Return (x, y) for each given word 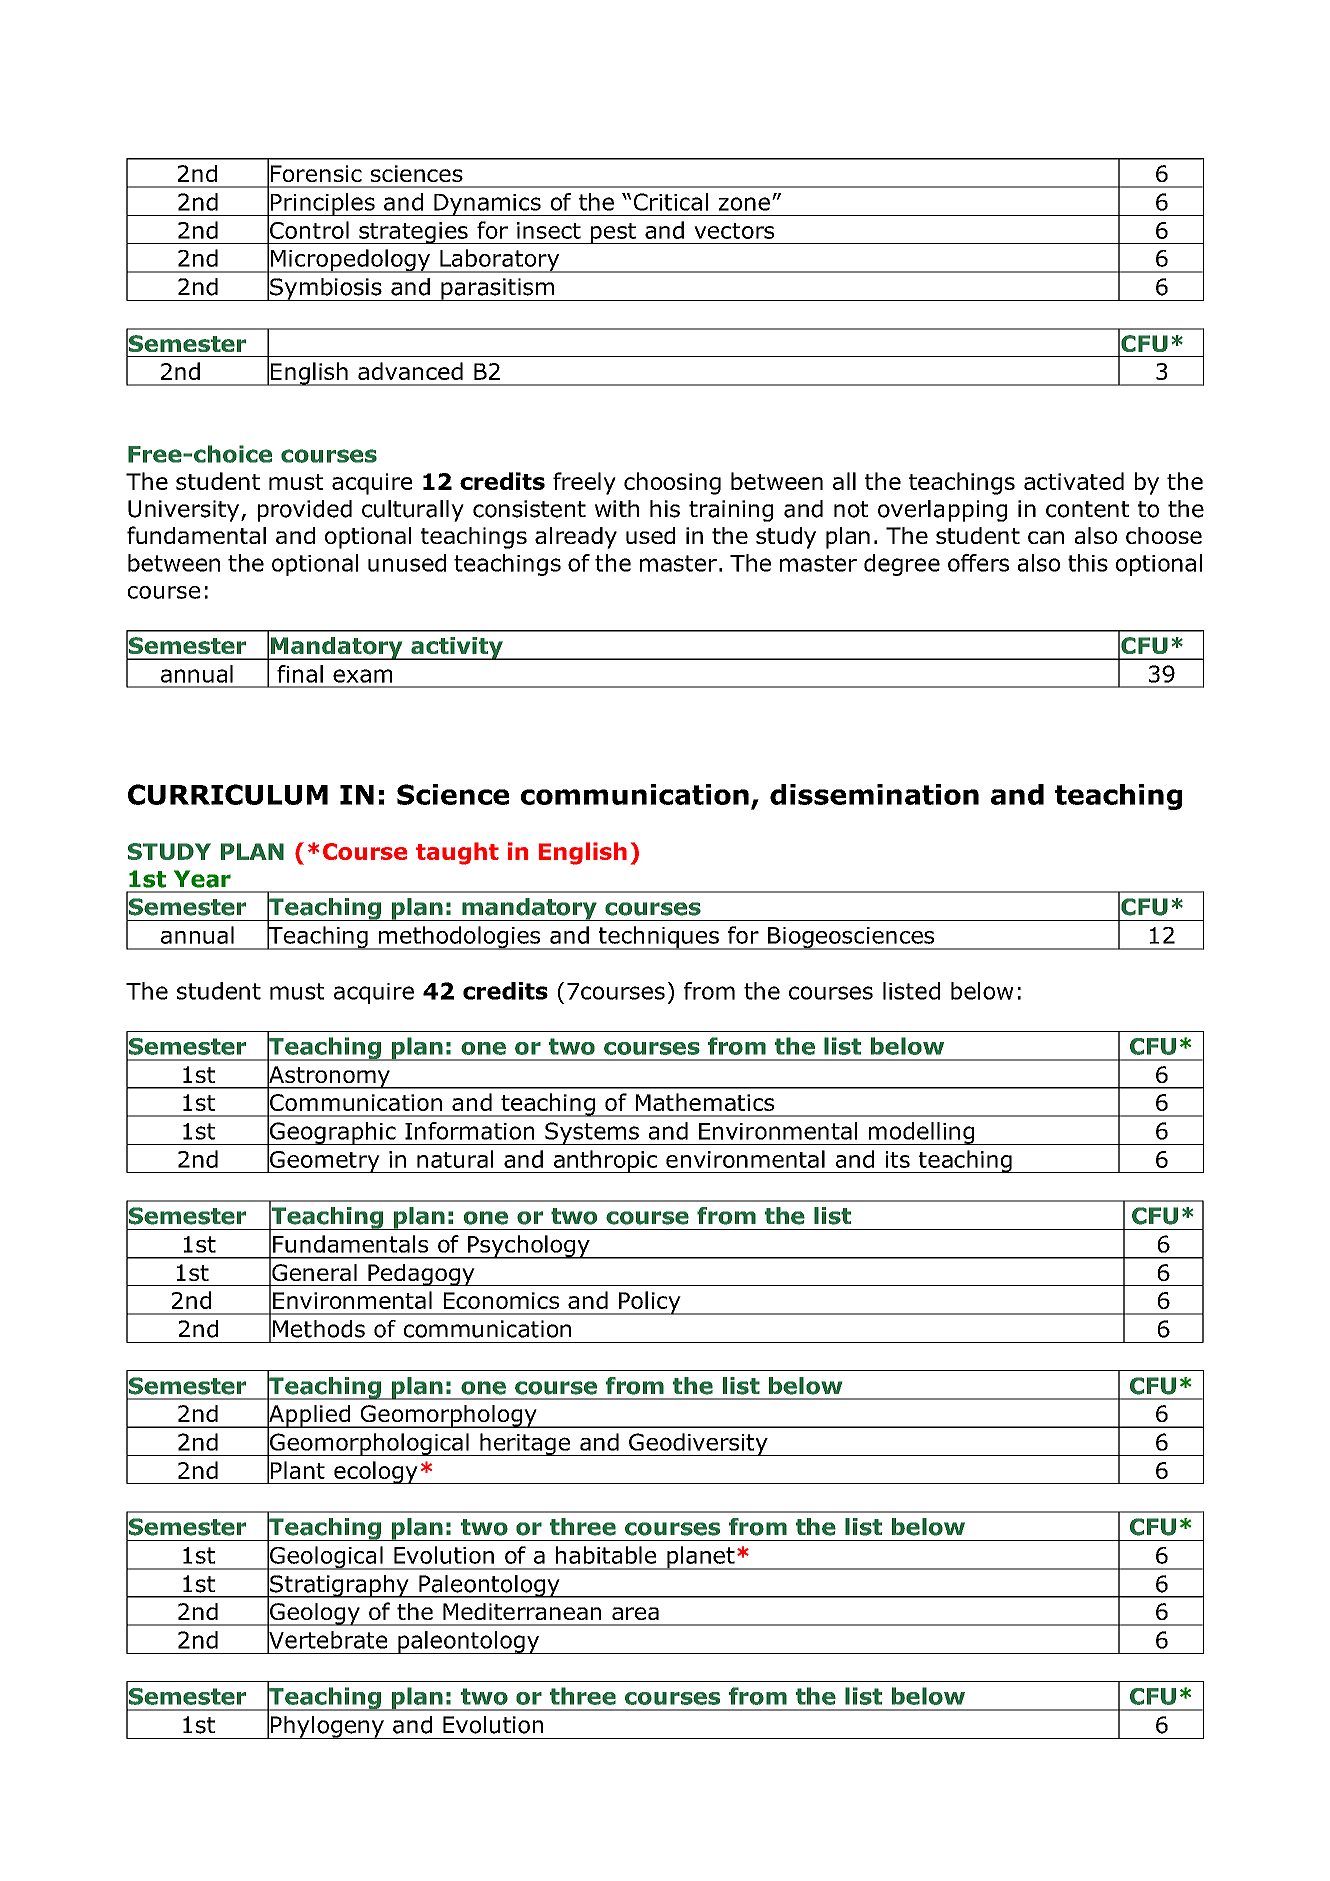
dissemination (874, 794)
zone (744, 204)
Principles (323, 204)
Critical (671, 202)
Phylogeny (327, 1727)
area (635, 1613)
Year (202, 879)
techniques (658, 938)
